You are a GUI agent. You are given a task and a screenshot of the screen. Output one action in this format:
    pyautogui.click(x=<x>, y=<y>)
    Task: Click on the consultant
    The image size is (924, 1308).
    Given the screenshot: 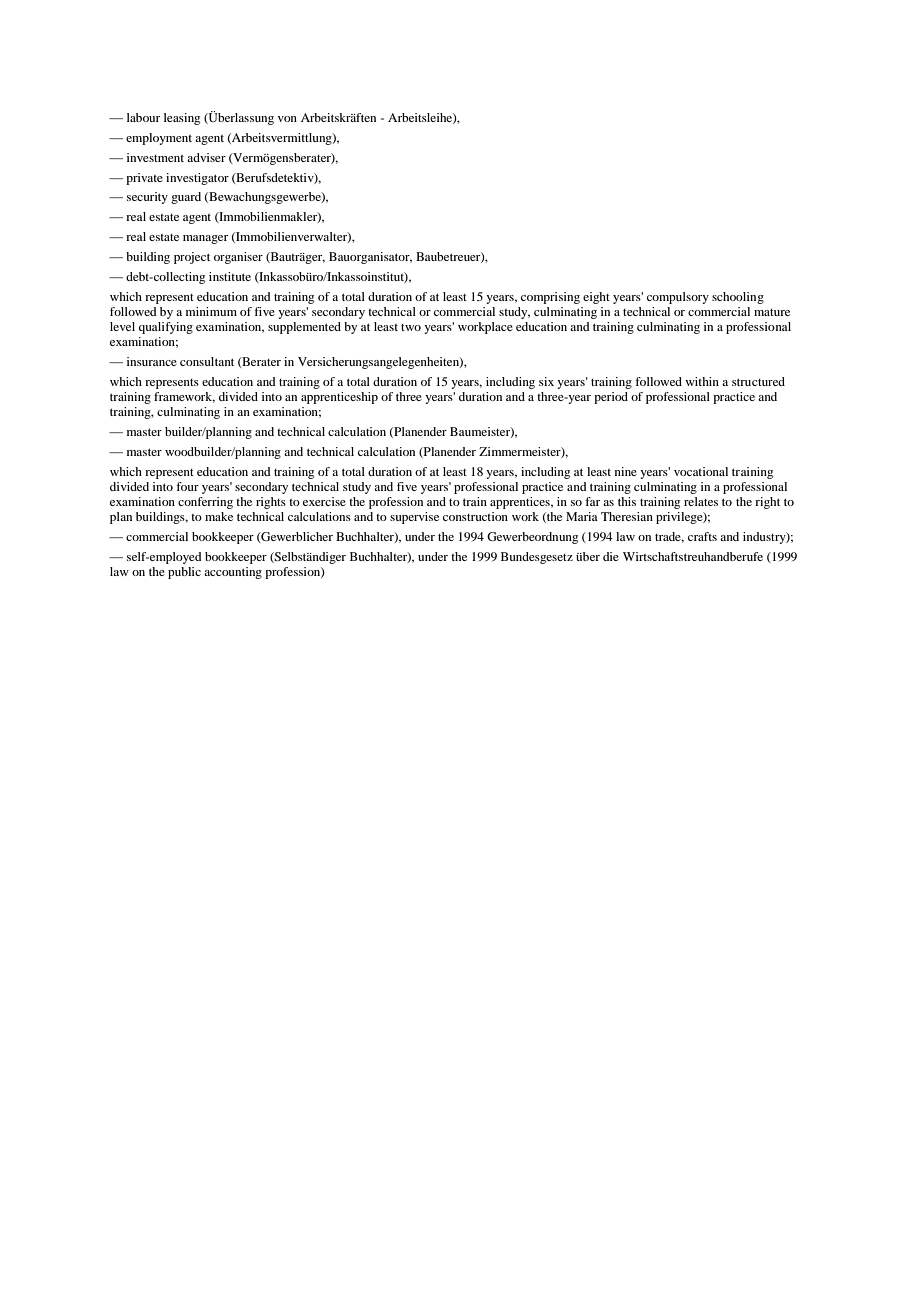 What is the action you would take?
    pyautogui.click(x=207, y=361)
